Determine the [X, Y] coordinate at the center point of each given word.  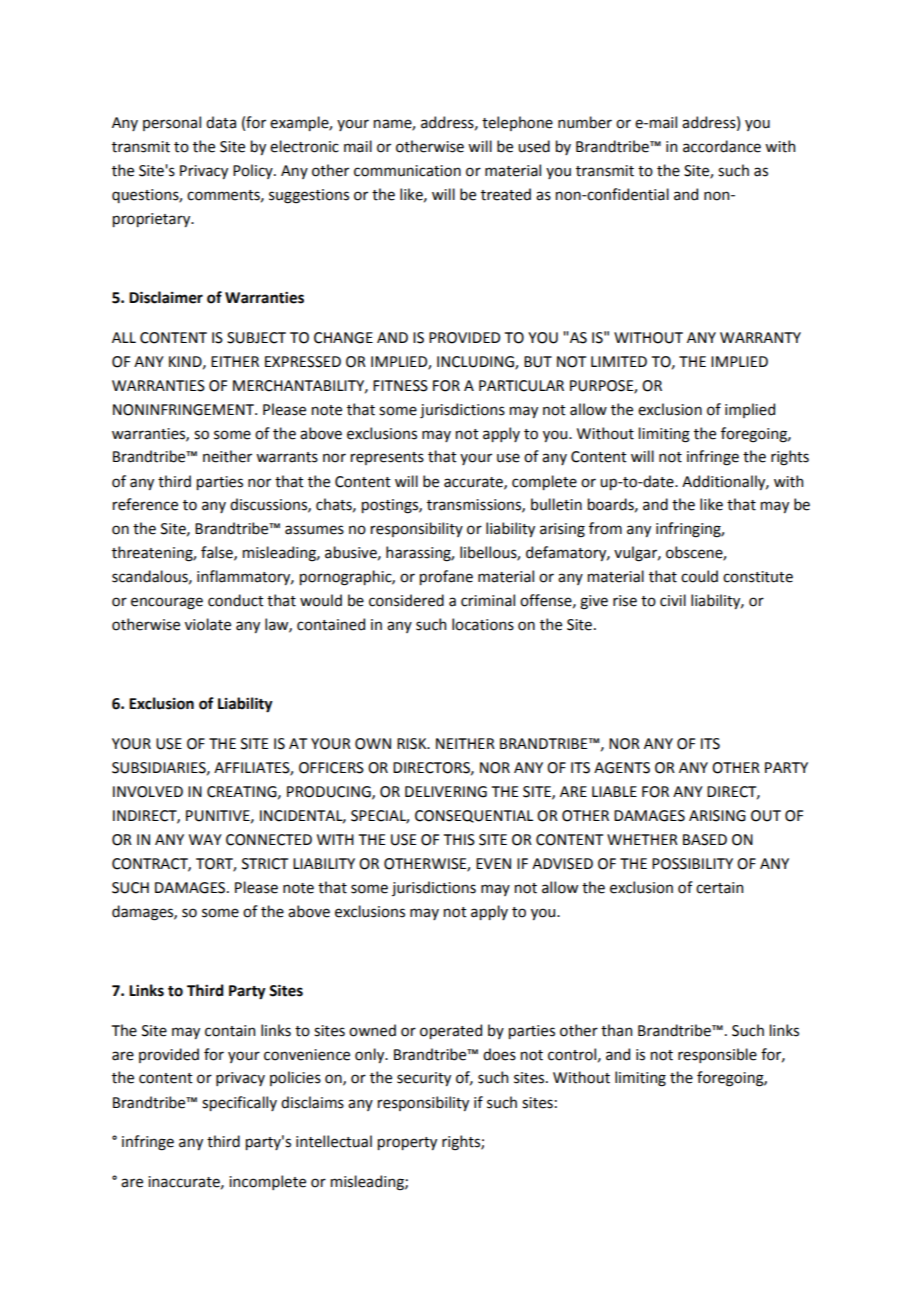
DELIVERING [446, 792]
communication [407, 171]
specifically [239, 1103]
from [605, 528]
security [424, 1079]
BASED [705, 840]
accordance [722, 146]
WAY [205, 839]
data [221, 122]
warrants [287, 457]
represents [387, 458]
